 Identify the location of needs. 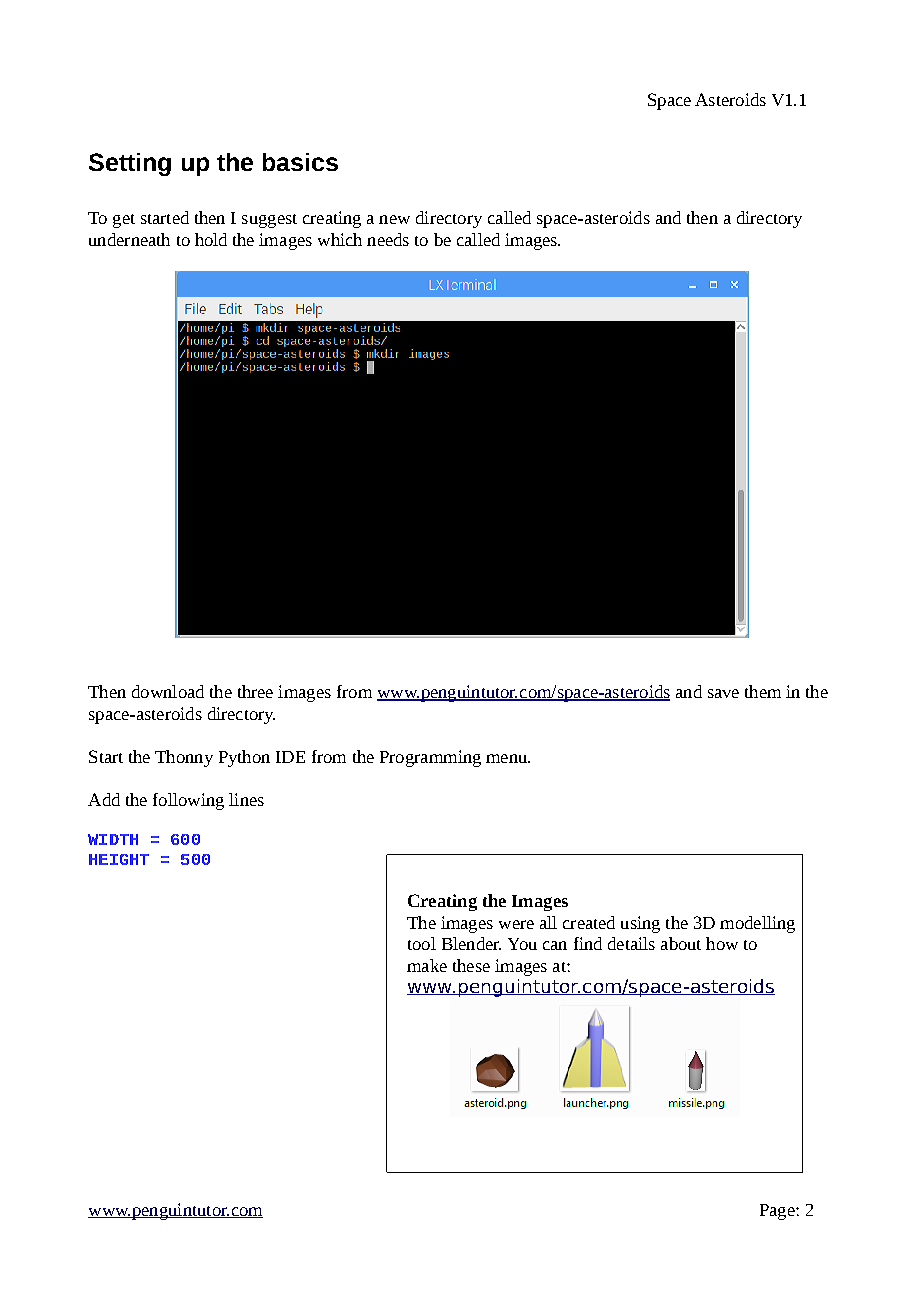
(388, 239).
